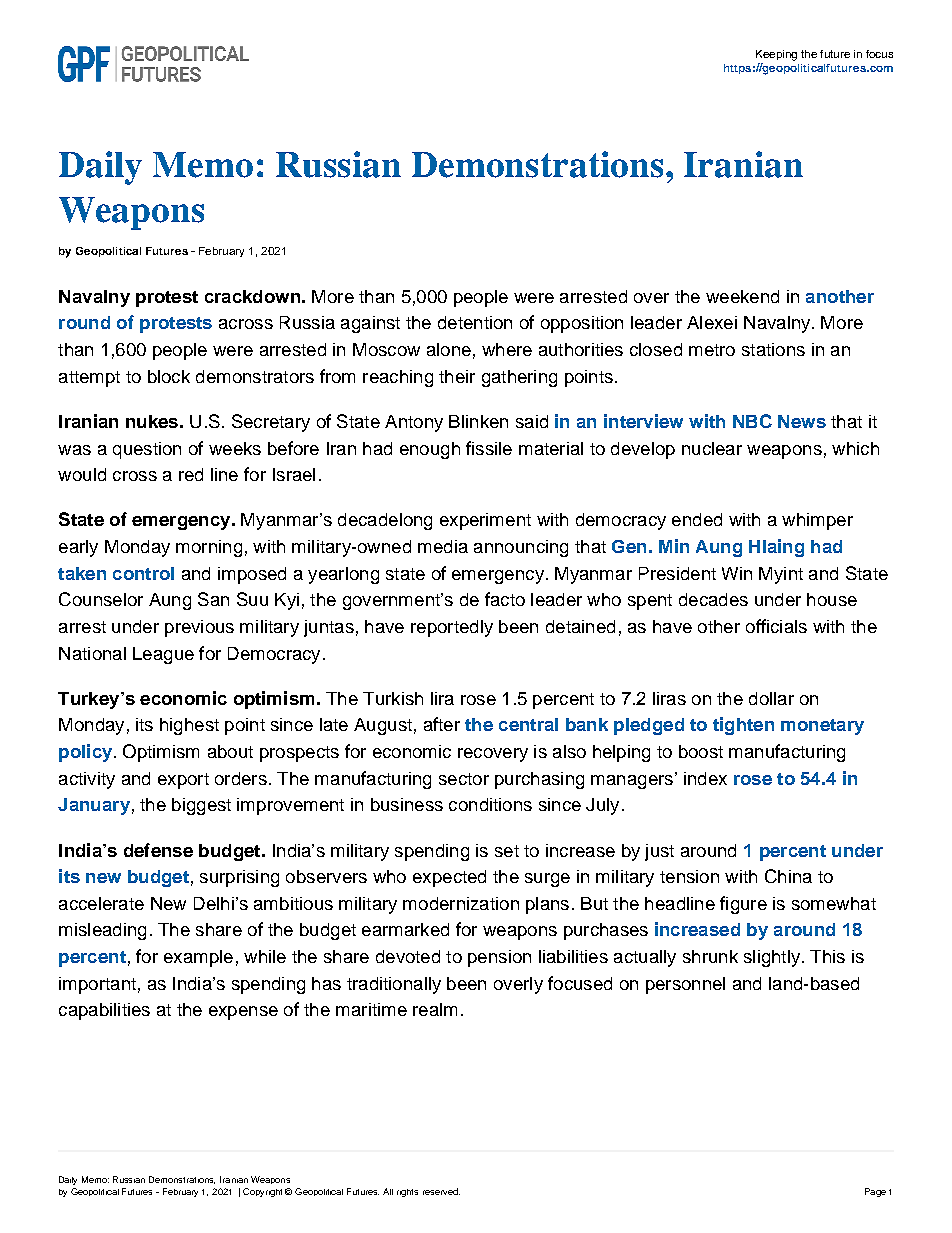 The image size is (952, 1233). What do you see at coordinates (743, 726) in the page?
I see `tighten` at bounding box center [743, 726].
